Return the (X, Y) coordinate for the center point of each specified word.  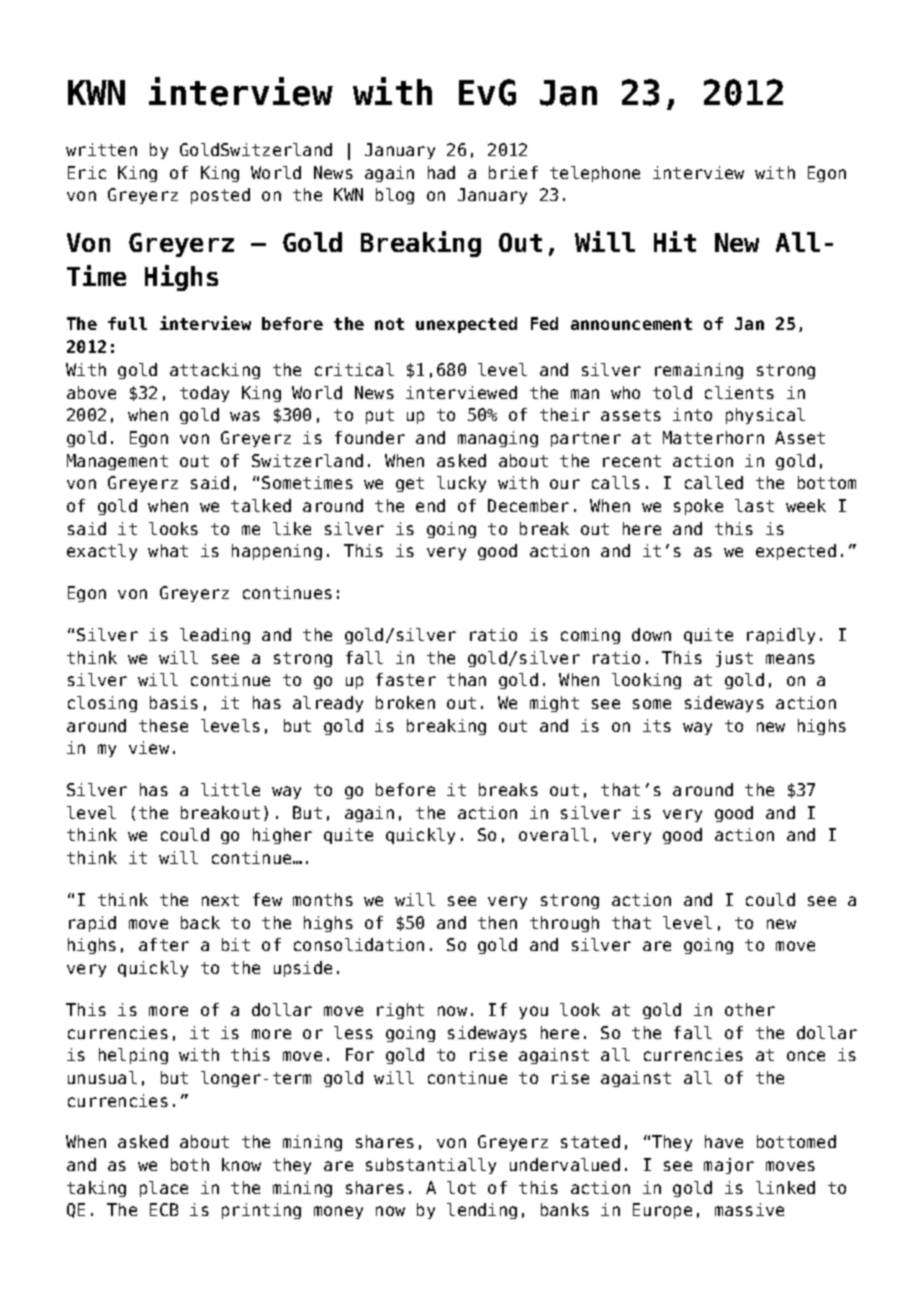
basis (174, 702)
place (164, 1189)
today (204, 394)
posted (220, 196)
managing (498, 439)
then (497, 922)
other (750, 1009)
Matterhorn (713, 437)
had (441, 172)
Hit (675, 241)
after (164, 944)
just (734, 659)
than (466, 679)
